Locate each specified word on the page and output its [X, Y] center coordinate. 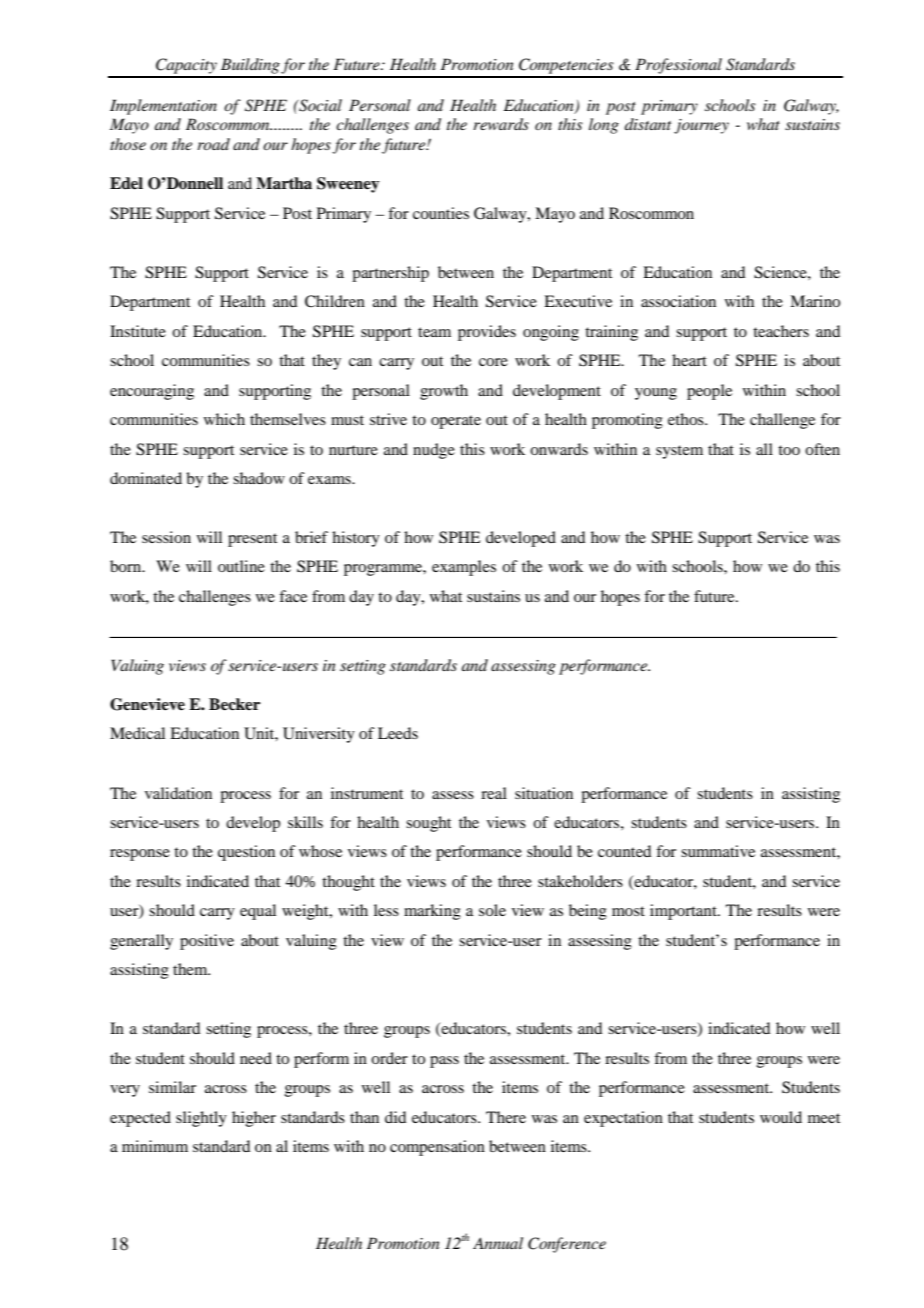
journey [701, 126]
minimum [155, 1146]
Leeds [398, 733]
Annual [498, 1243]
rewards [501, 124]
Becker [234, 704]
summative [718, 851]
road [213, 144]
